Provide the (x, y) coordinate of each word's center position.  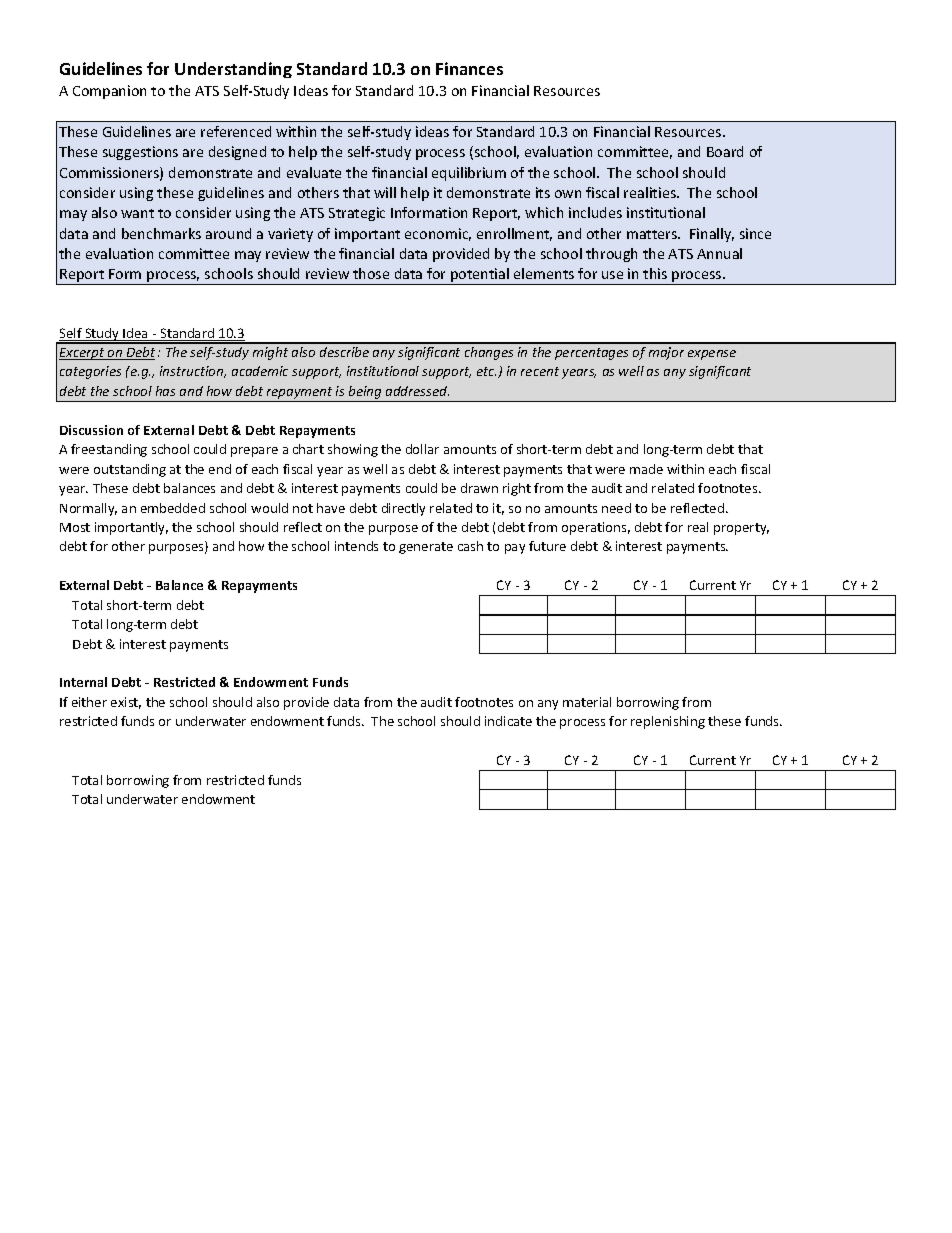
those (371, 273)
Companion (109, 92)
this (655, 273)
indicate (508, 721)
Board (725, 151)
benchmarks (161, 233)
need (616, 508)
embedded (173, 508)
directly (403, 509)
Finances (469, 68)
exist (126, 703)
